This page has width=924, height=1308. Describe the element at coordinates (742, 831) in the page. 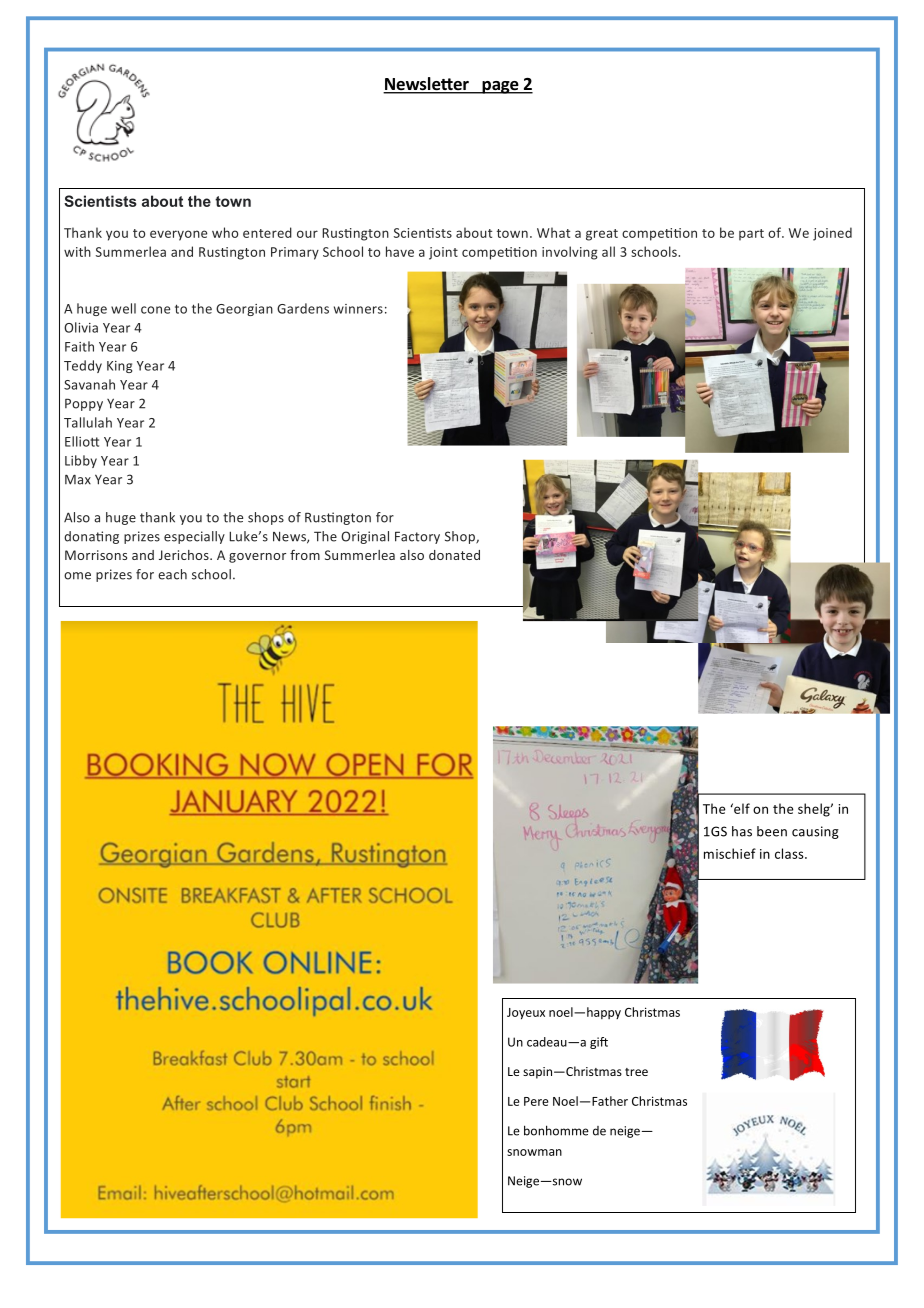

I see `has` at that location.
